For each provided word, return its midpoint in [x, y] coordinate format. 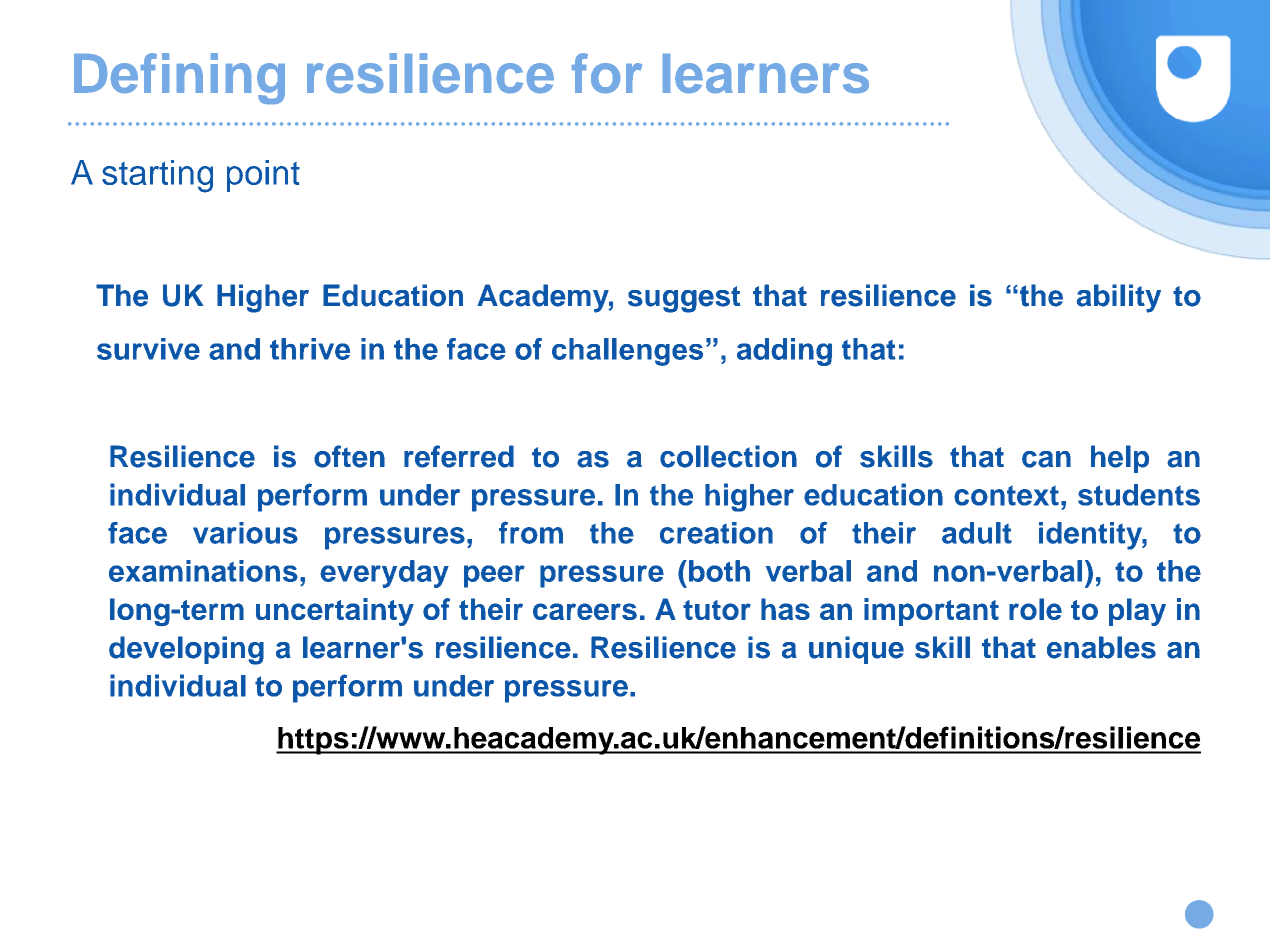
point [263, 176]
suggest [684, 299]
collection [728, 456]
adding [784, 352]
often [349, 456]
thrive [310, 349]
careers [585, 611]
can [1046, 459]
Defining [179, 78]
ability [1119, 298]
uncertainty [335, 612]
